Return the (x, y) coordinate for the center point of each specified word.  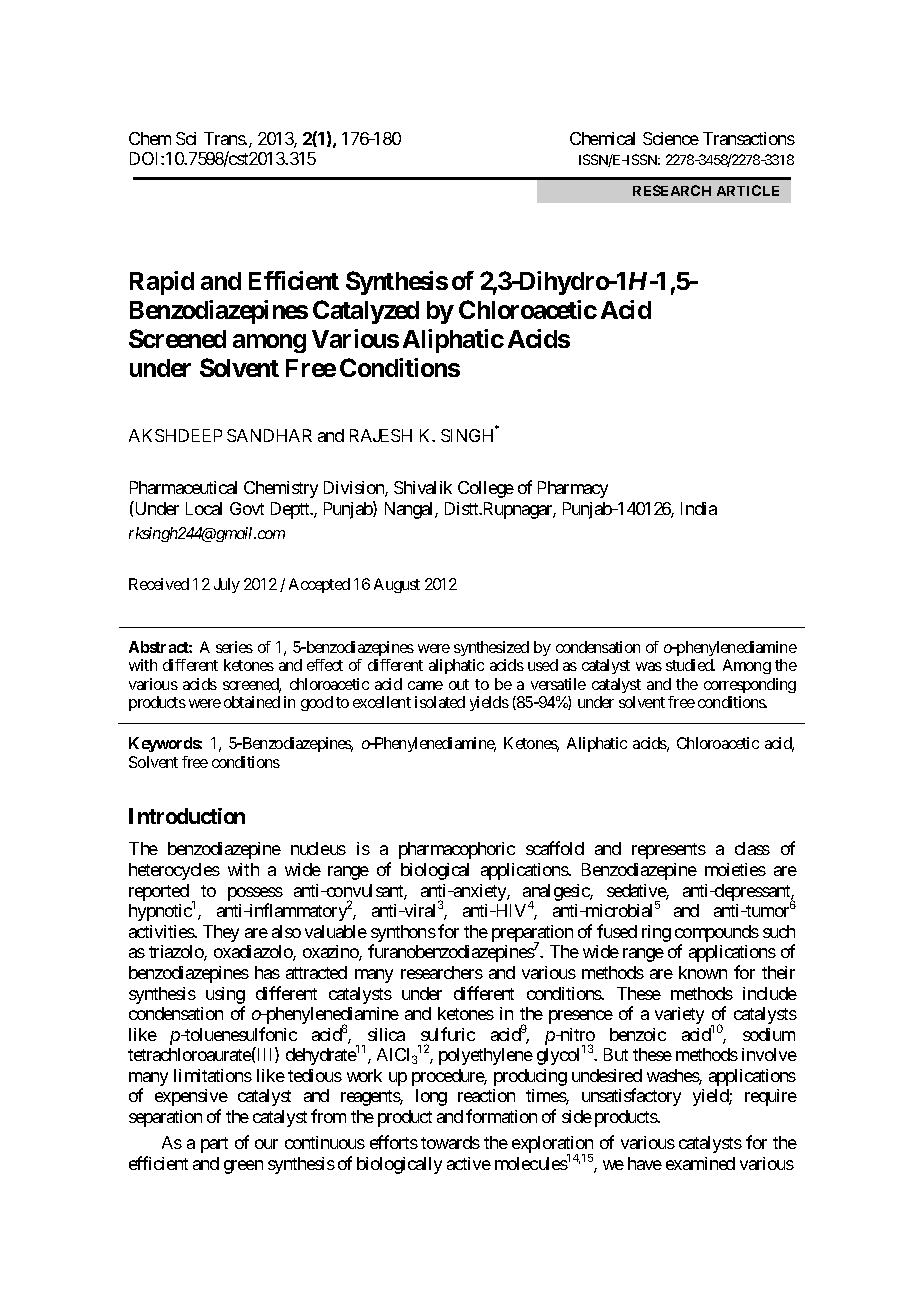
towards (450, 1142)
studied (690, 665)
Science (671, 138)
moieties (735, 869)
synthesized (491, 648)
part (214, 1145)
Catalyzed (366, 312)
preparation (532, 935)
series (234, 647)
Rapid (162, 283)
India (699, 508)
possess (255, 894)
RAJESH (381, 435)
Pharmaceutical (183, 487)
